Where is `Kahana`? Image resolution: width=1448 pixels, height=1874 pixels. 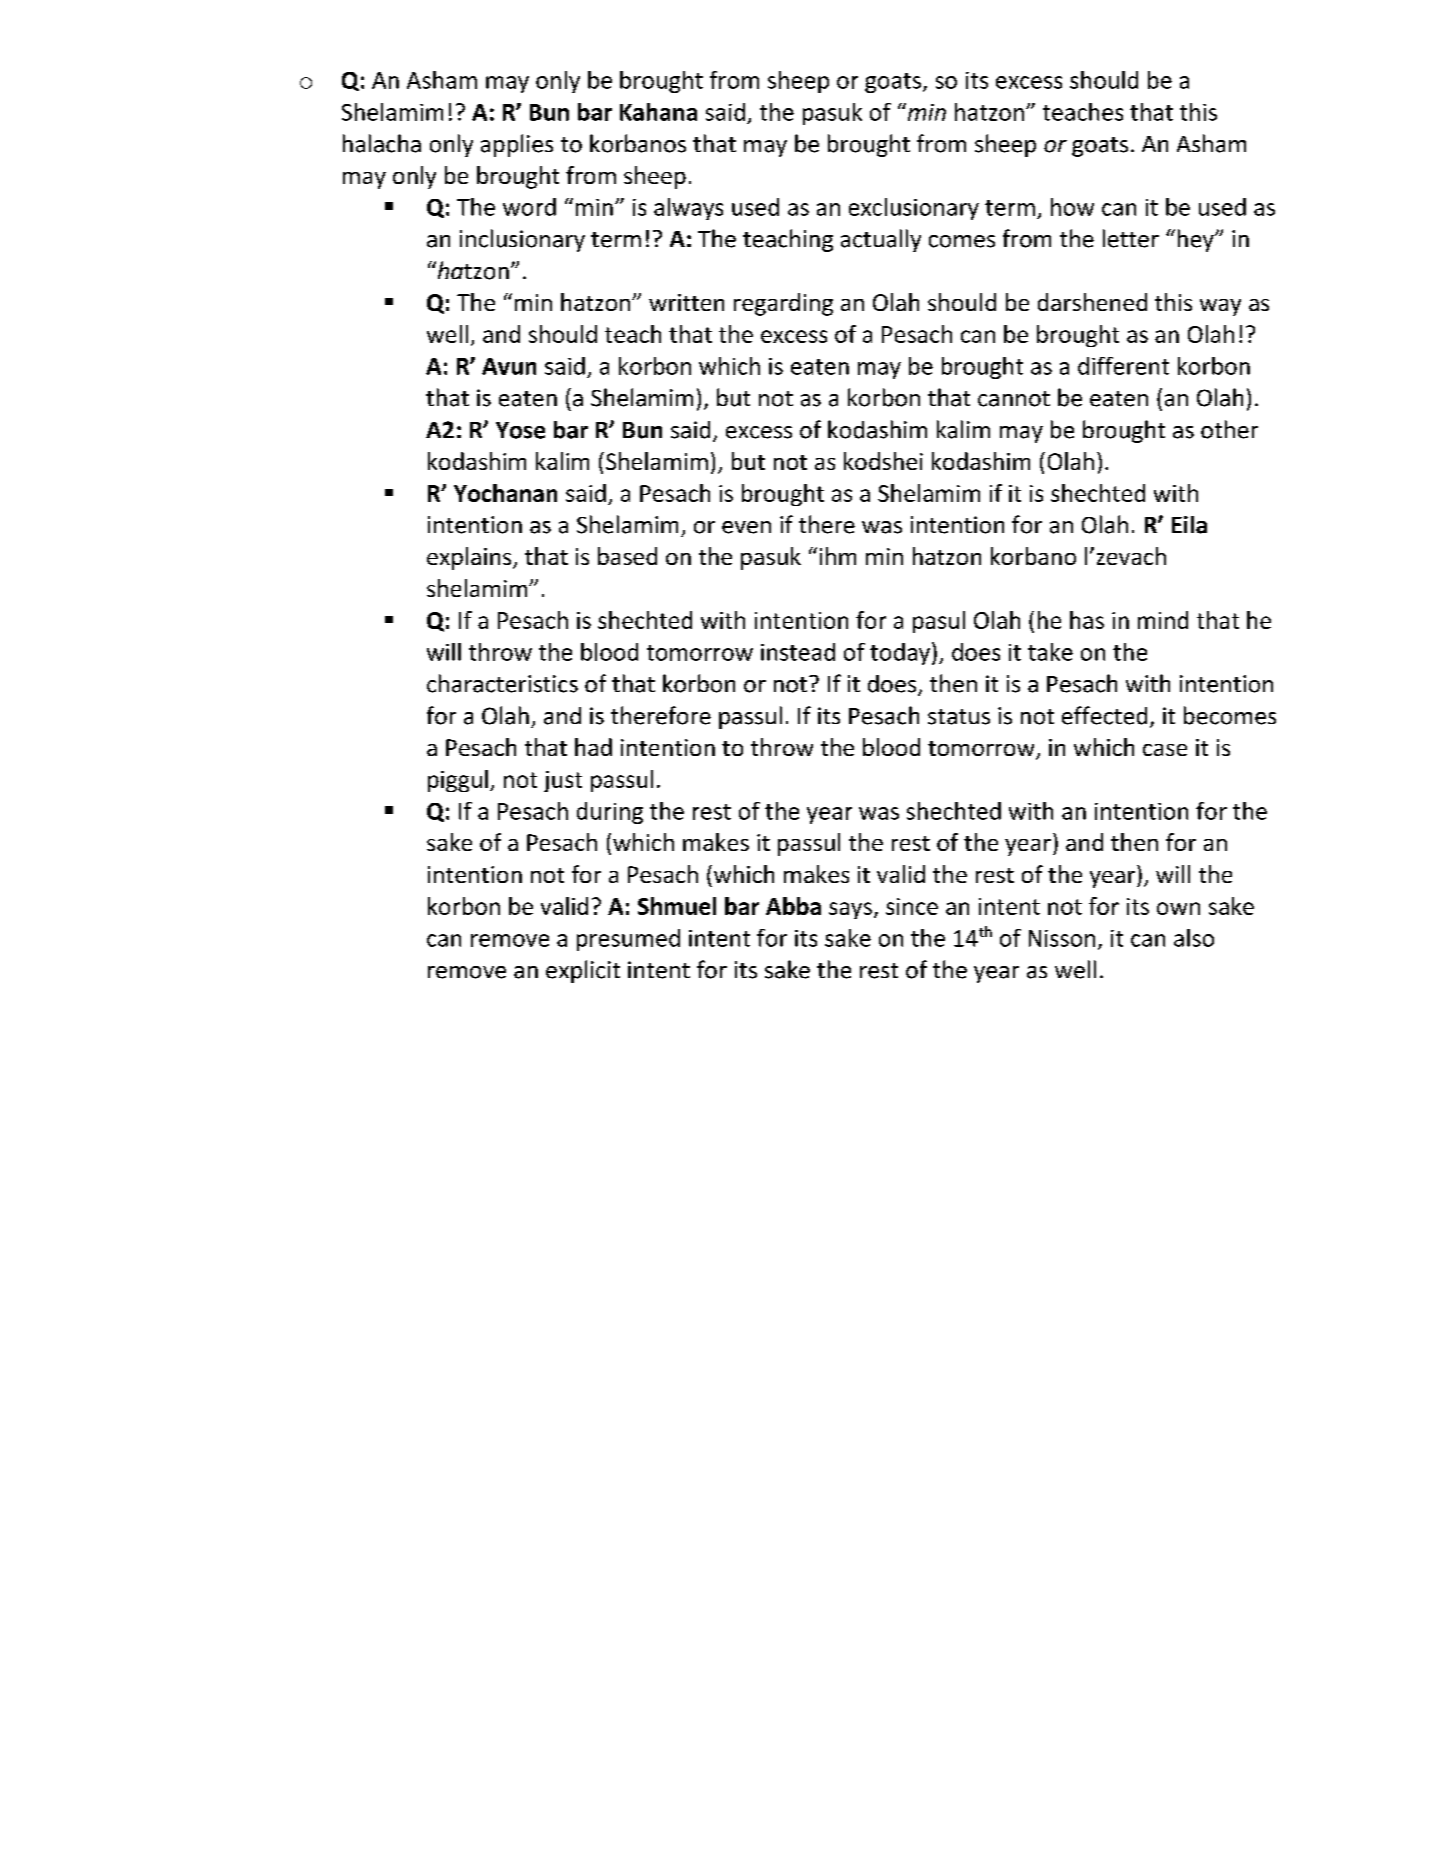
Kahana is located at coordinates (658, 112).
